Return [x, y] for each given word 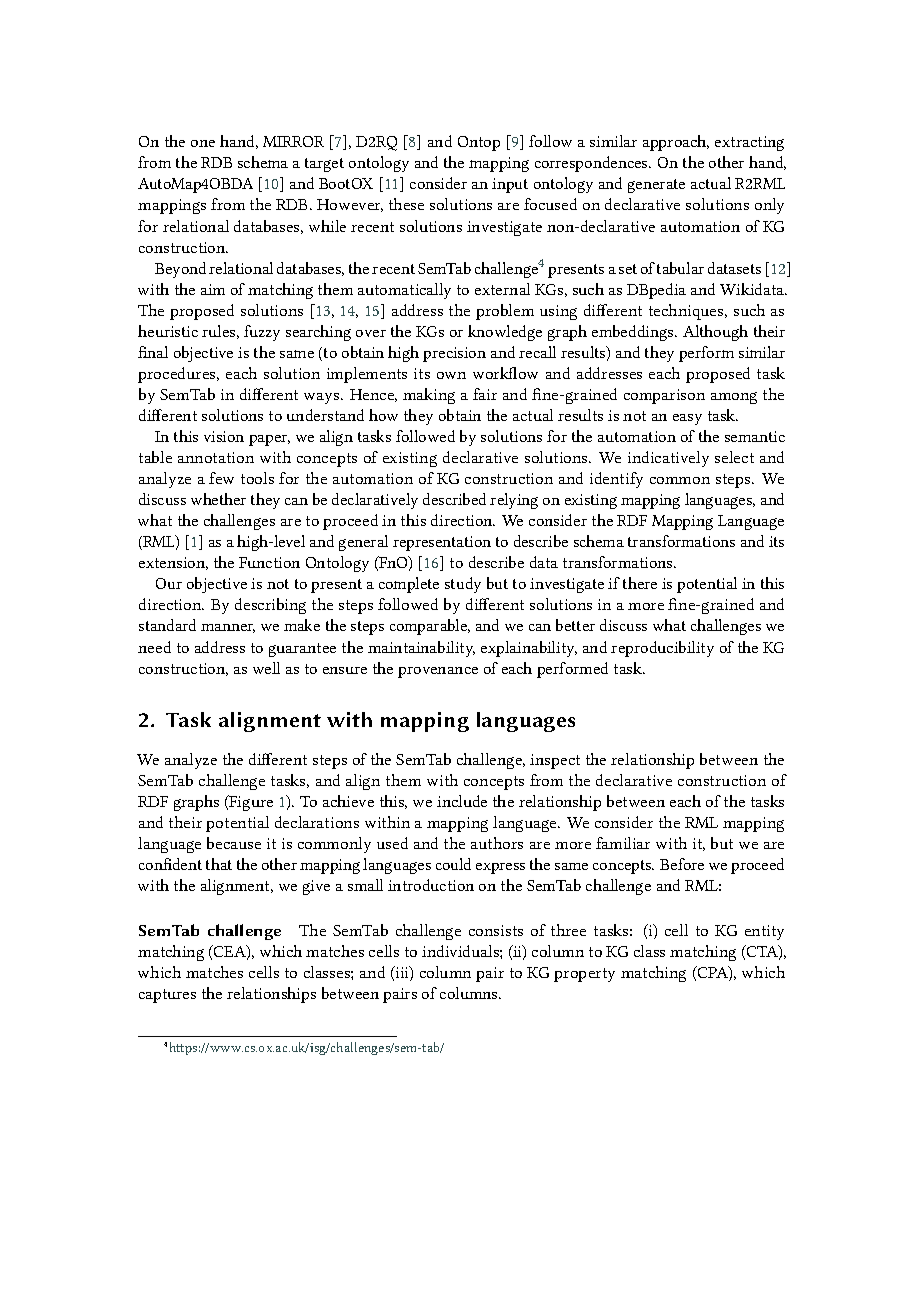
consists [496, 930]
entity [764, 932]
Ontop [479, 143]
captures [167, 996]
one [203, 143]
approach [676, 143]
